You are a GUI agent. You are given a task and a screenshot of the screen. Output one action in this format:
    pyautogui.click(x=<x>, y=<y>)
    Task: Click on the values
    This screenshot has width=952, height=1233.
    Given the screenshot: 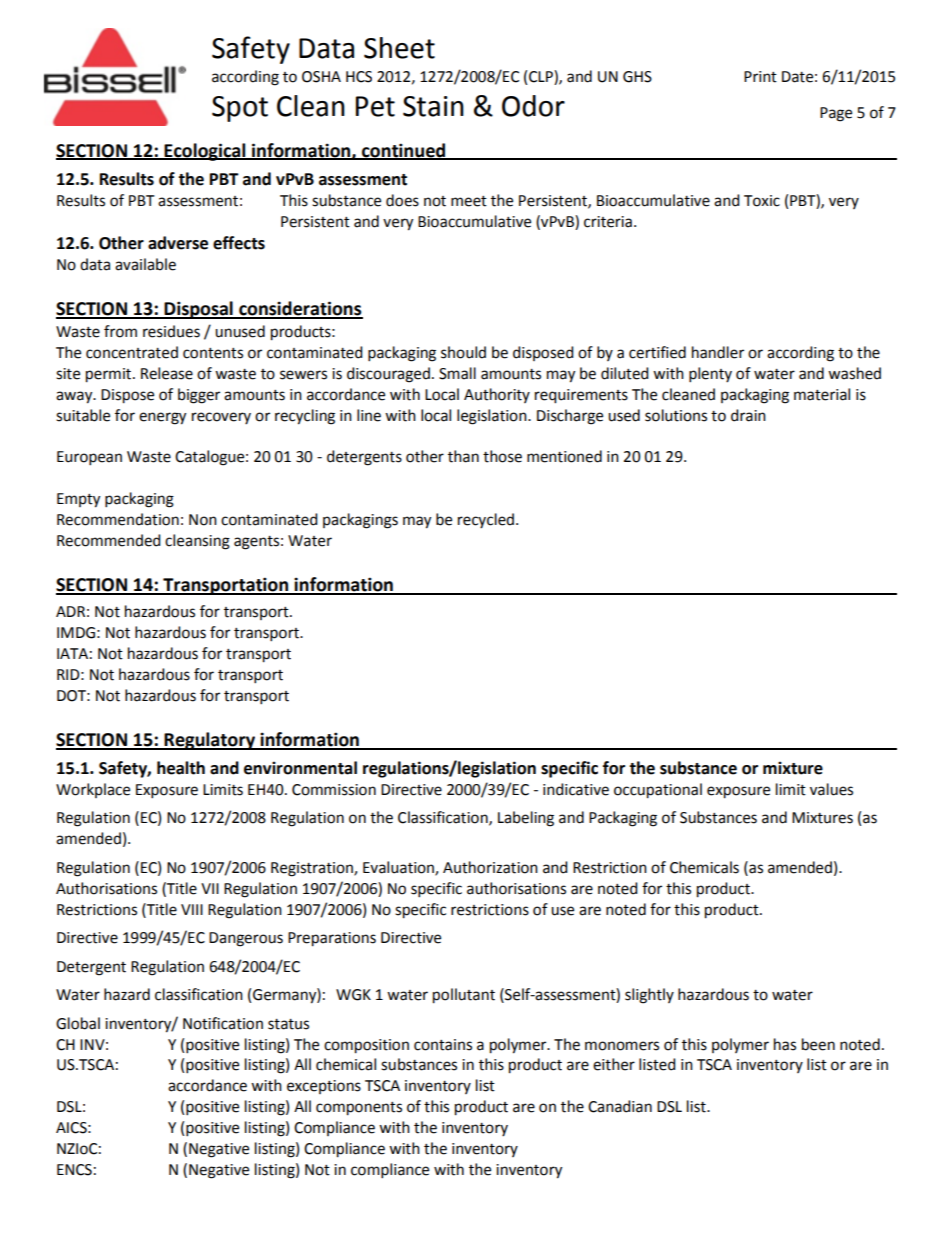 What is the action you would take?
    pyautogui.click(x=831, y=789)
